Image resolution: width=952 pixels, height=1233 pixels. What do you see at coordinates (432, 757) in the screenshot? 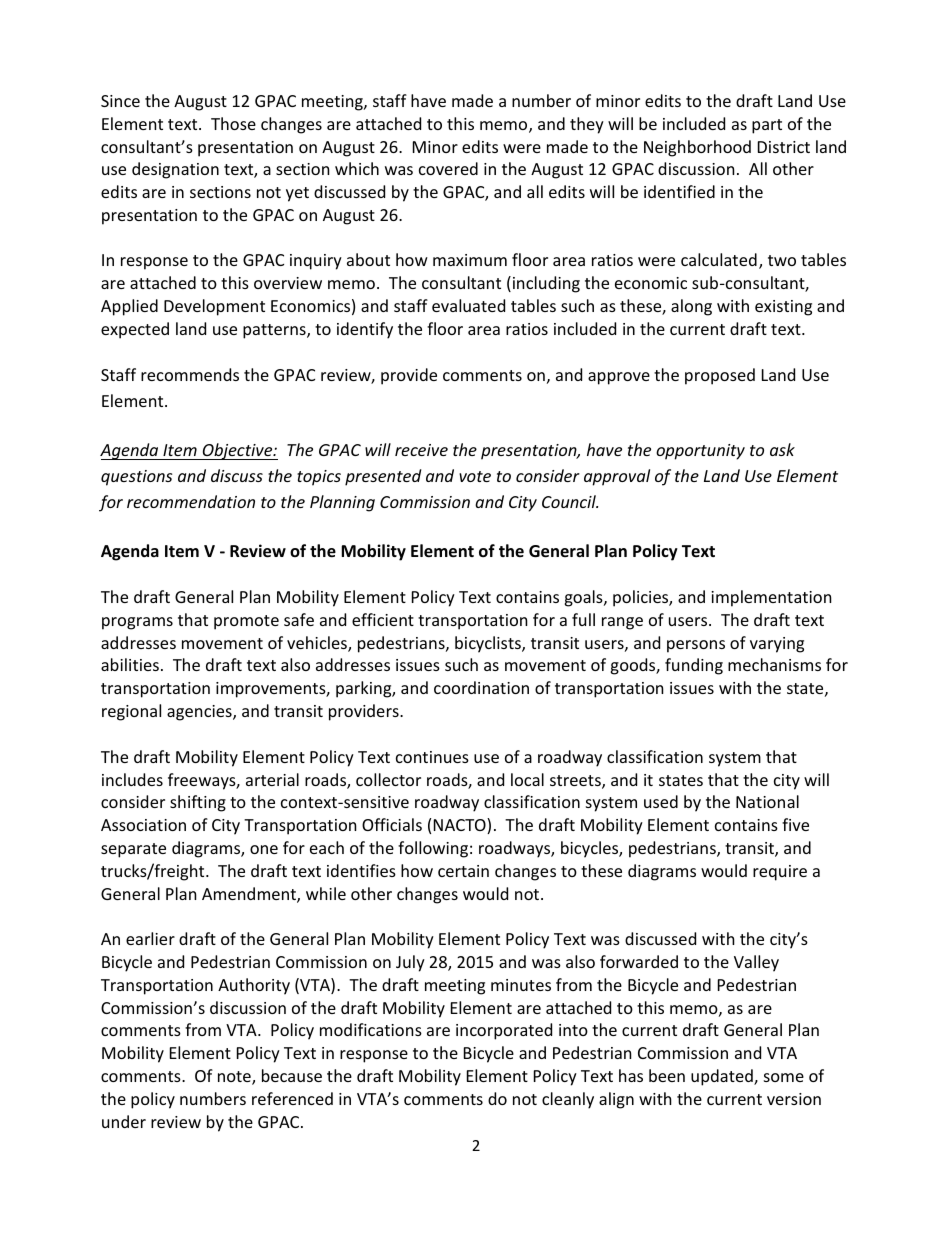
I see `continues` at bounding box center [432, 757].
